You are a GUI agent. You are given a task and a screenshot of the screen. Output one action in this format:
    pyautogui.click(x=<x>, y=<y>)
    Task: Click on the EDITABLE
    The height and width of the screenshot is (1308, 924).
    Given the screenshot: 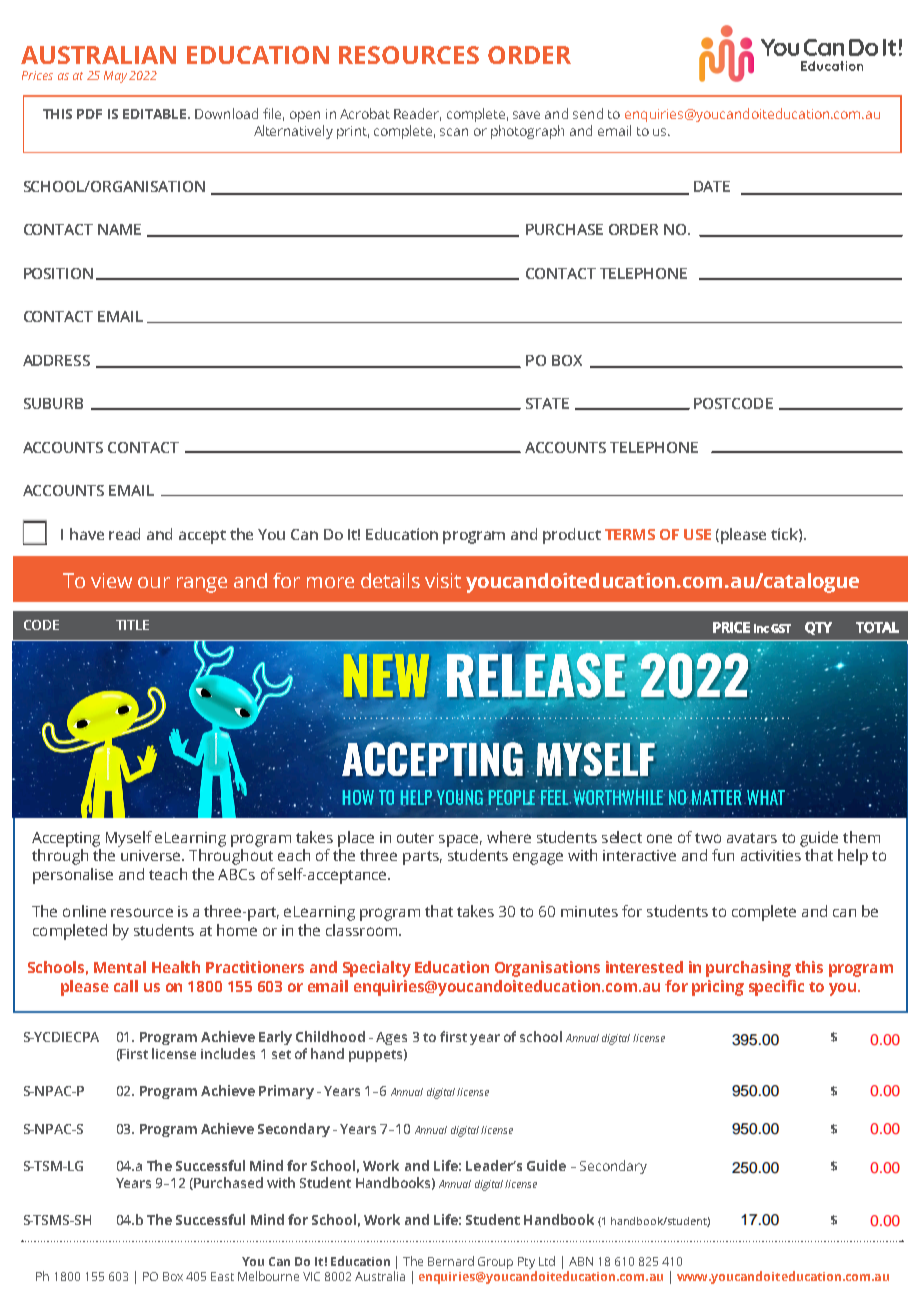 What is the action you would take?
    pyautogui.click(x=156, y=114)
